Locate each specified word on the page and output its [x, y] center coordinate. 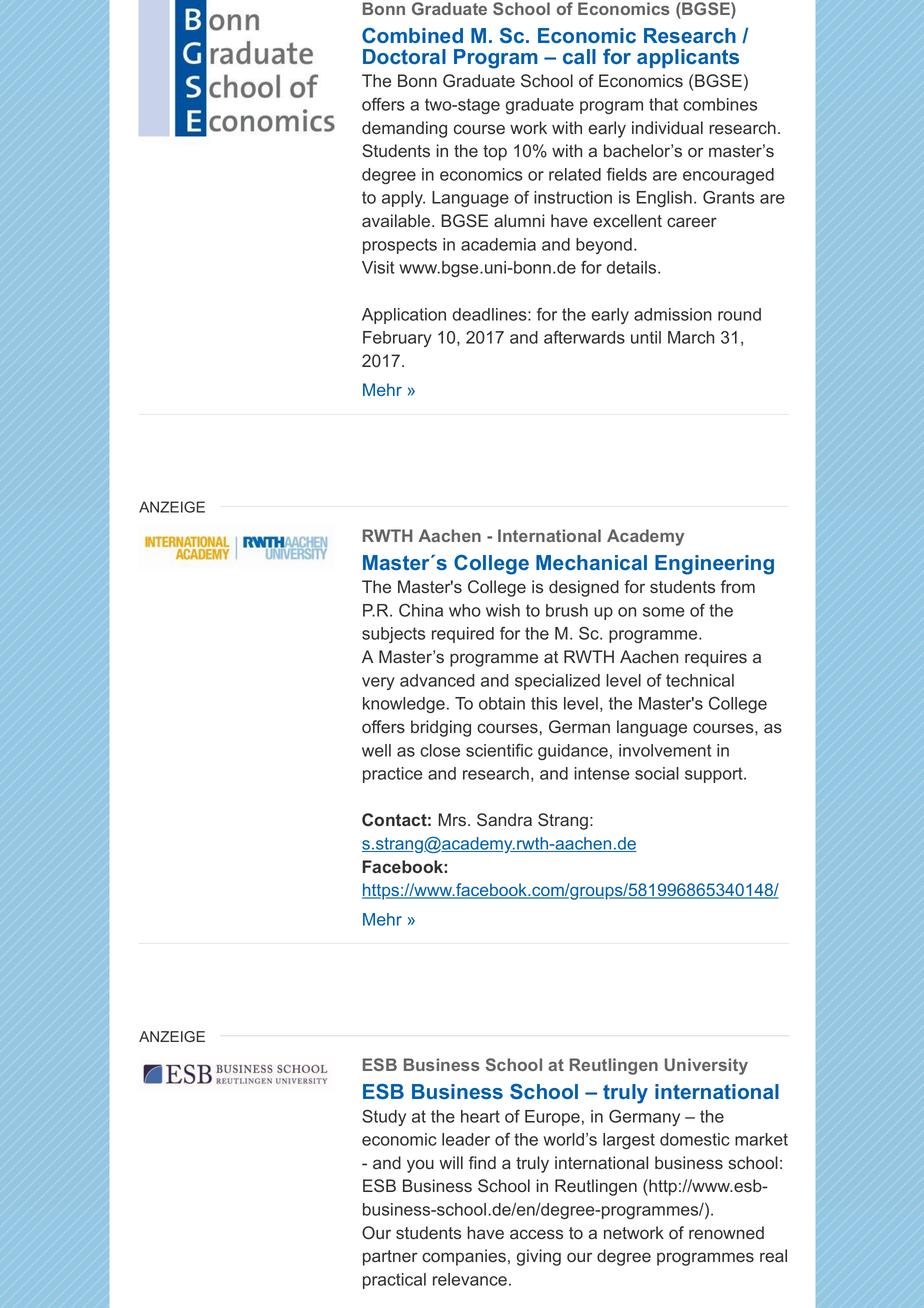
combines [720, 104]
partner [390, 1258]
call [579, 56]
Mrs [452, 819]
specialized [557, 682]
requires [716, 658]
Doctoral [404, 56]
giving [539, 1257]
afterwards [584, 337]
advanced [437, 680]
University [706, 1066]
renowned [726, 1233]
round [739, 314]
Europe [552, 1118]
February [397, 339]
